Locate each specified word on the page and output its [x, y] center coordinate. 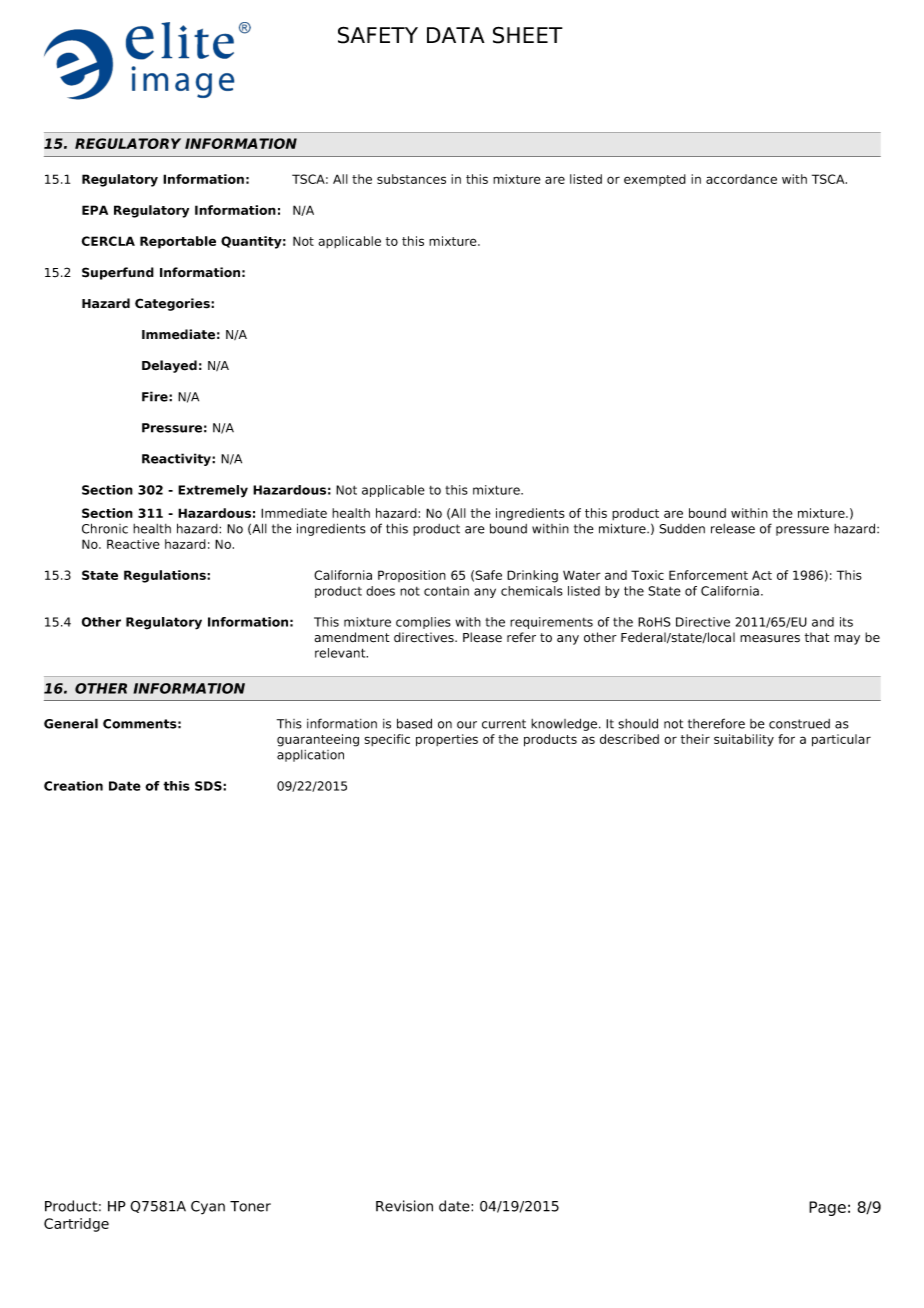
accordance [741, 179]
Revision [404, 1206]
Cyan [208, 1208]
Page [827, 1208]
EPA [95, 210]
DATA [456, 35]
